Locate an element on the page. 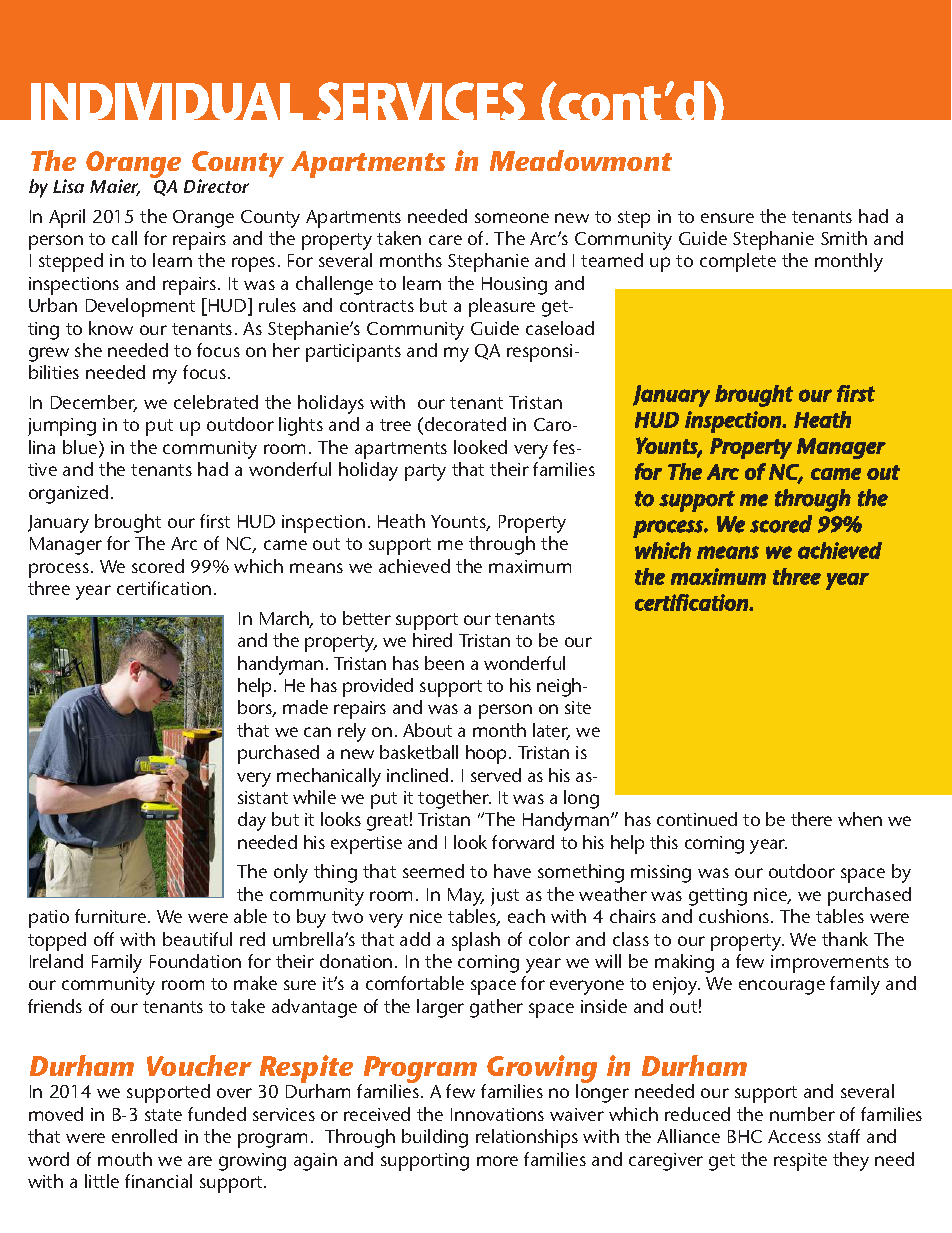  April is located at coordinates (67, 218).
